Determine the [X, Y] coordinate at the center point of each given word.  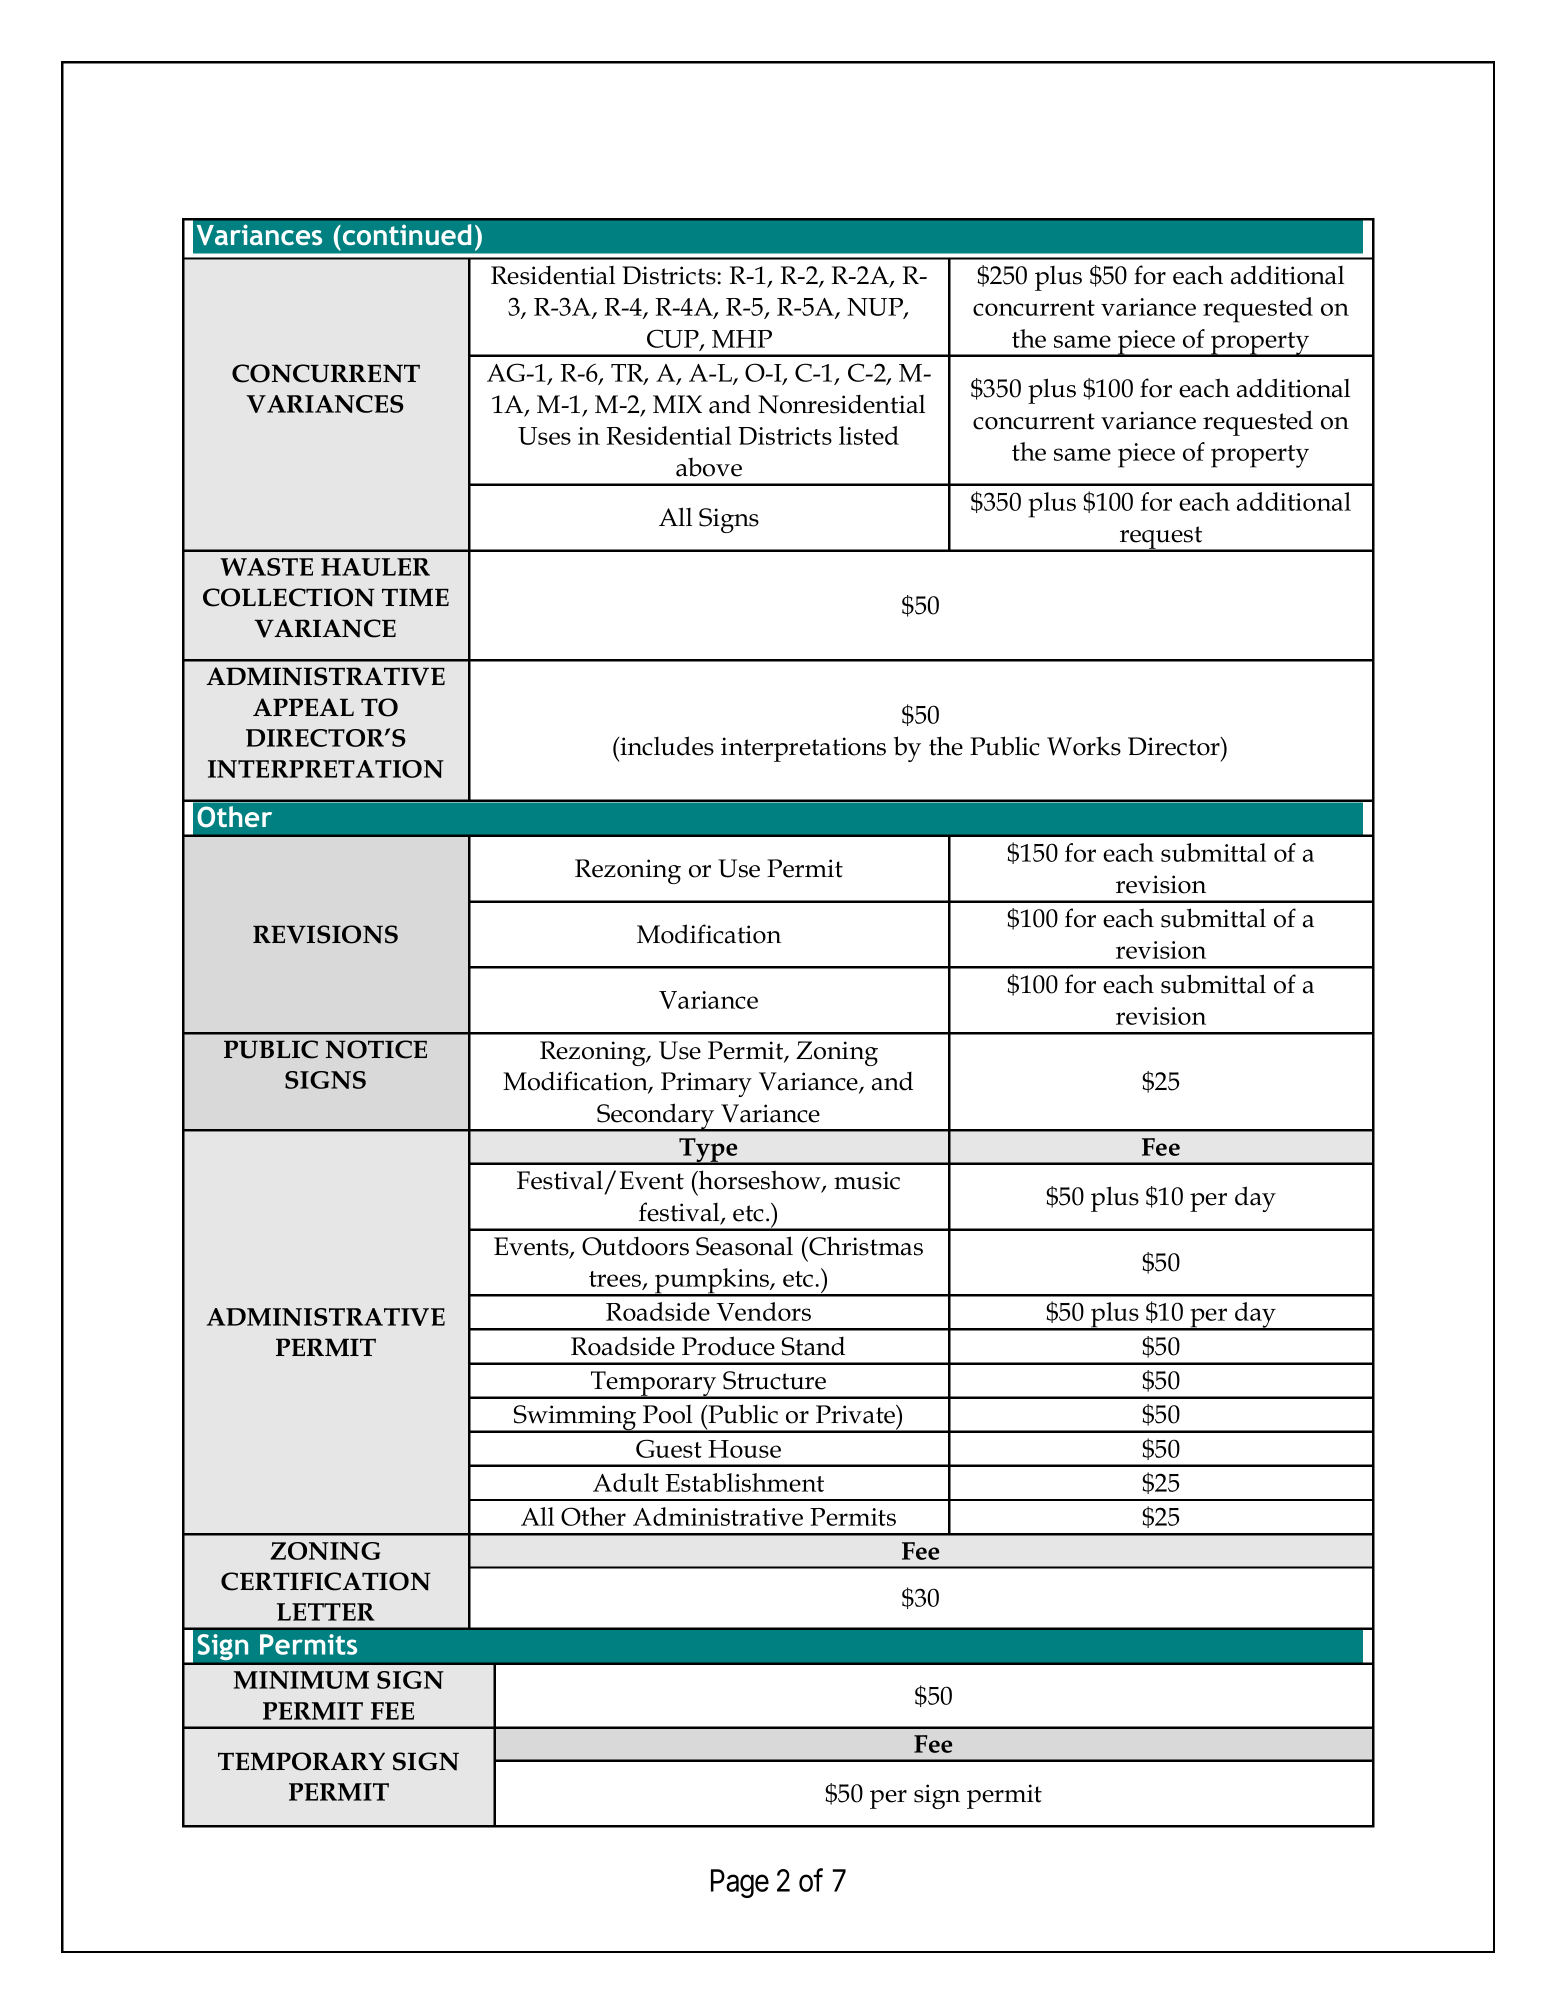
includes [666, 746]
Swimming [575, 1419]
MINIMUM [301, 1680]
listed [869, 435]
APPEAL [303, 707]
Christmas [865, 1246]
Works [1084, 746]
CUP [674, 339]
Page [740, 1883]
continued [407, 234]
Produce [728, 1346]
